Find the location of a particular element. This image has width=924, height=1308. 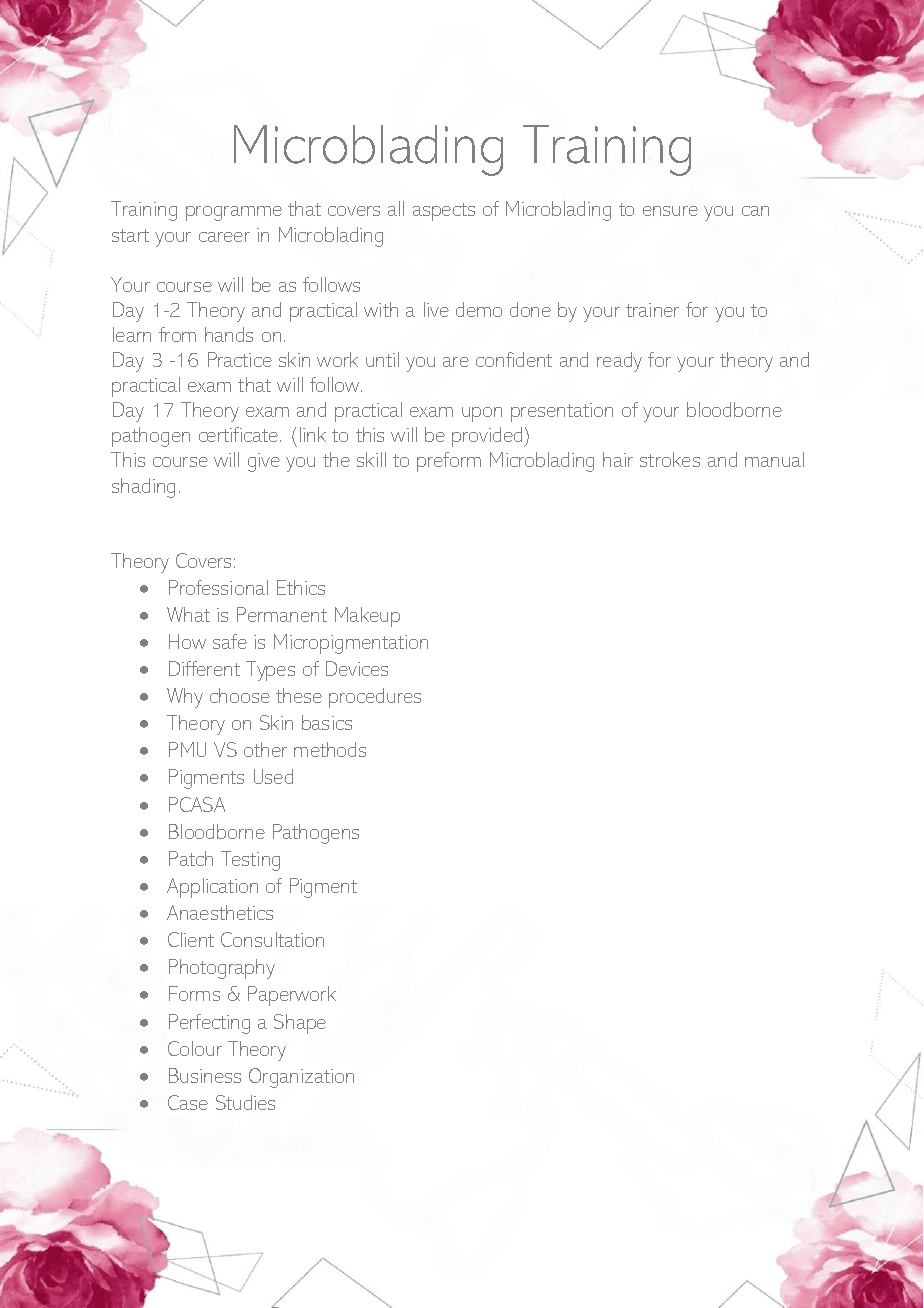

career is located at coordinates (224, 237).
